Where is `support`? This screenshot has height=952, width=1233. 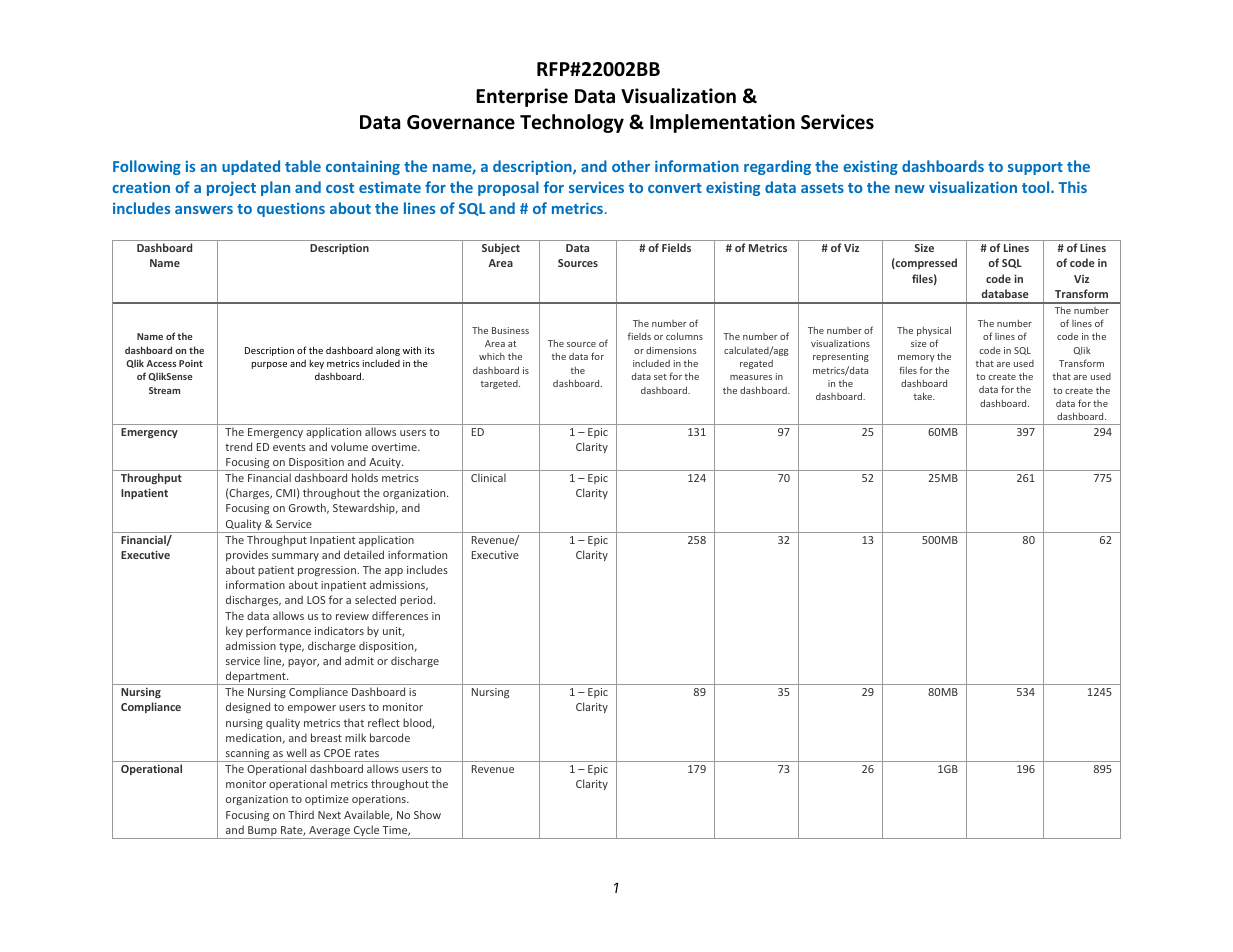
support is located at coordinates (1035, 168).
